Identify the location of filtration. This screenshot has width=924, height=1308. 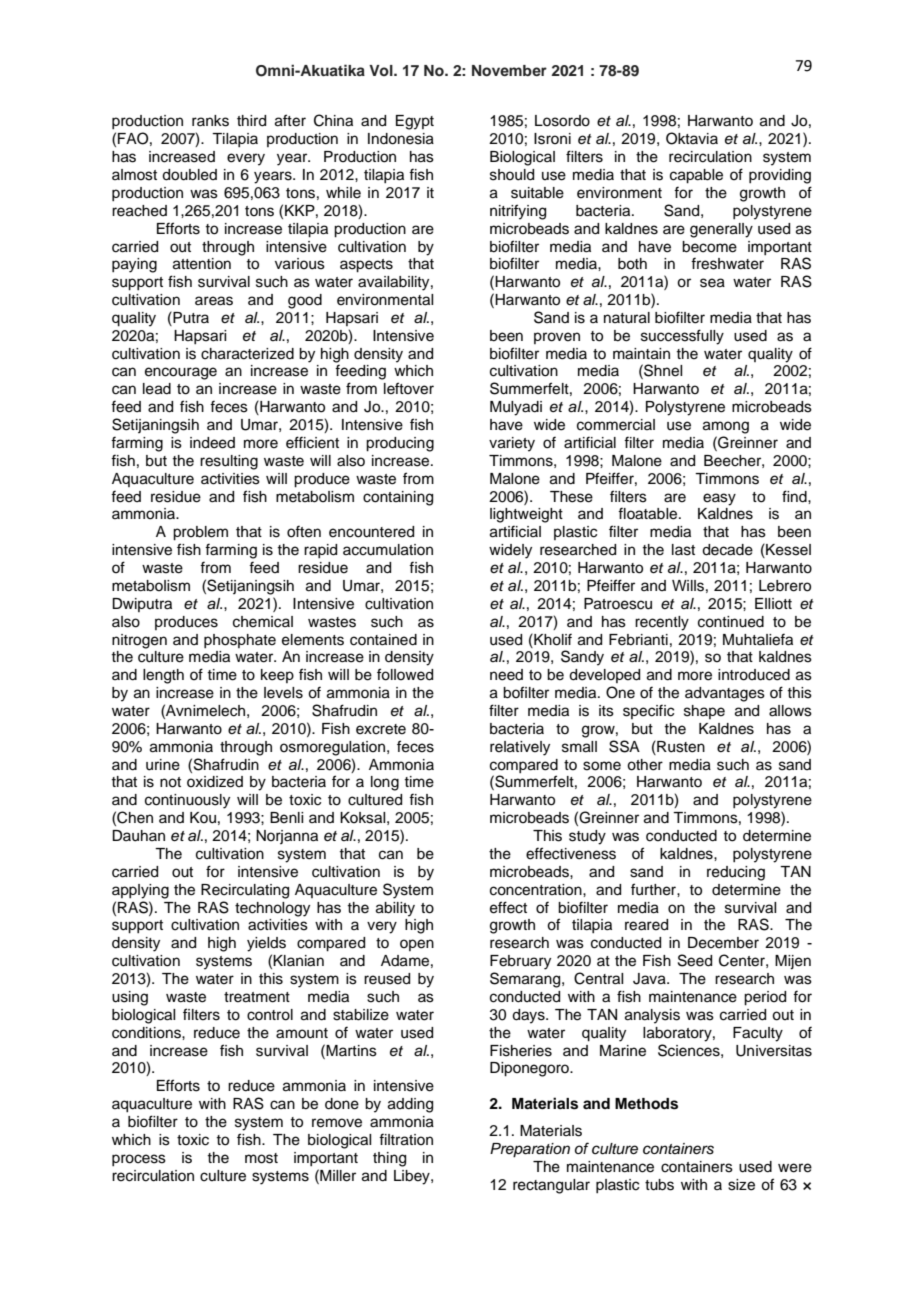
(406, 1139).
